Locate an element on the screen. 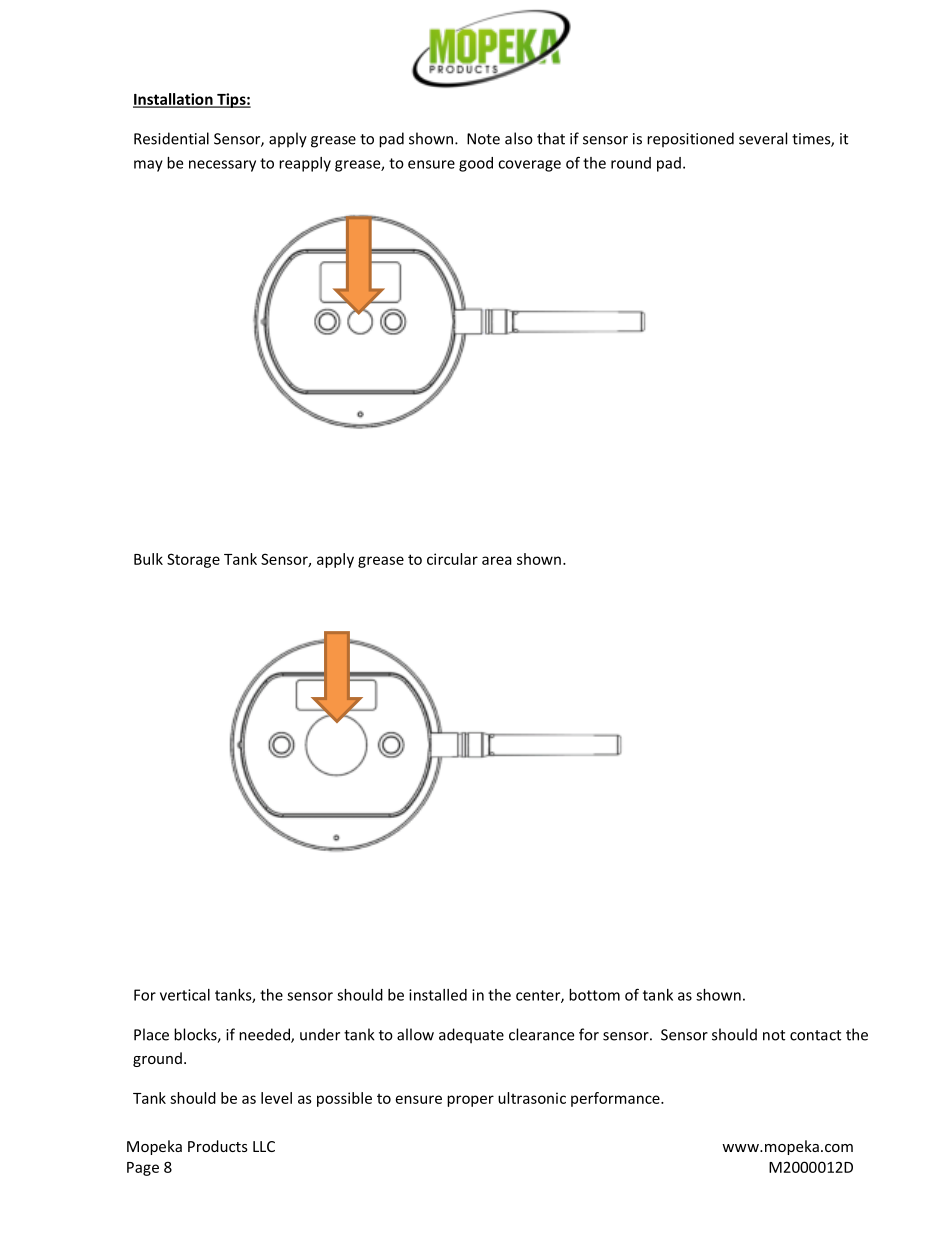 This screenshot has height=1233, width=952. several is located at coordinates (763, 138).
